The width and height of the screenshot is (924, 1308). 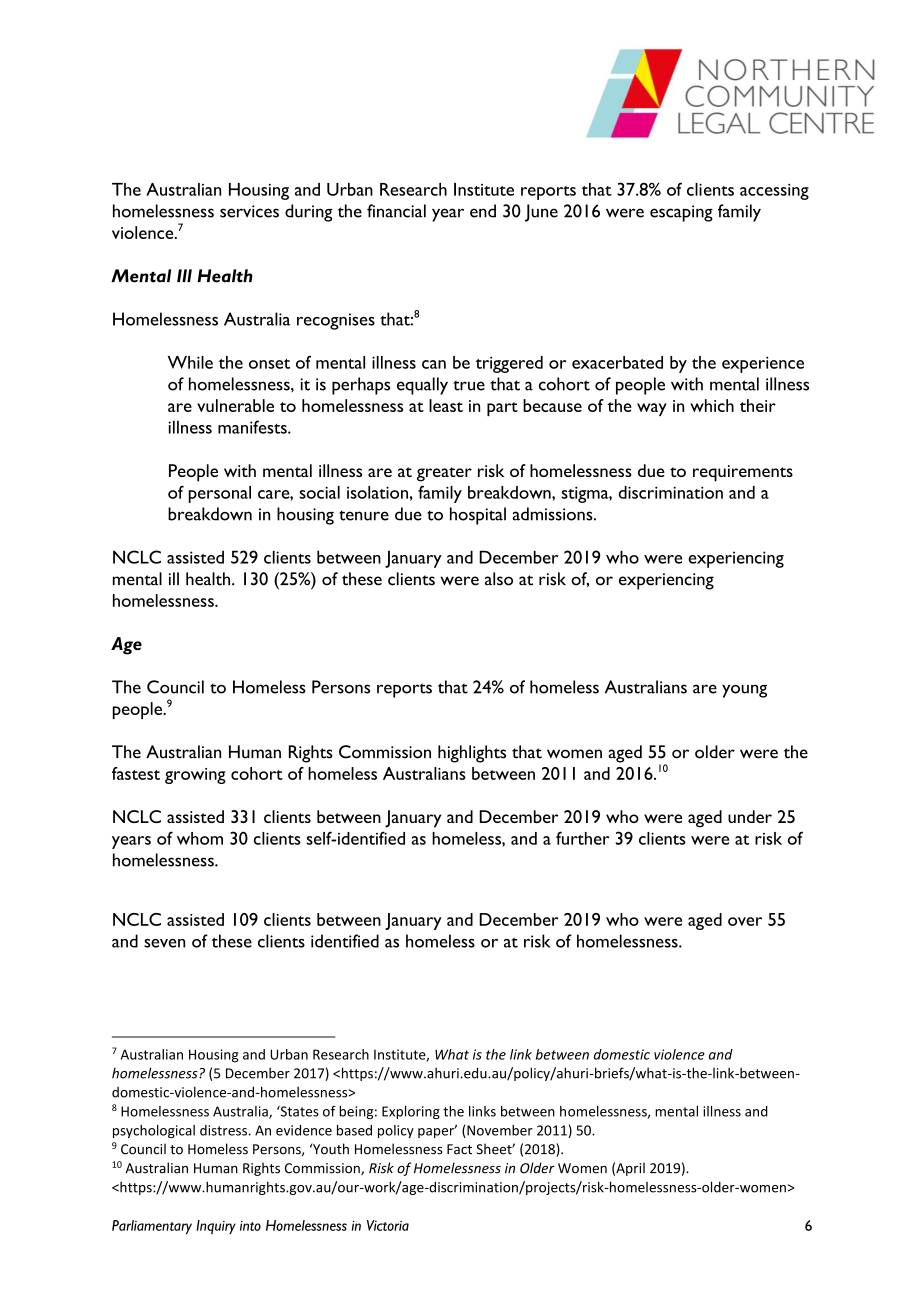 What do you see at coordinates (582, 838) in the screenshot?
I see `further` at bounding box center [582, 838].
